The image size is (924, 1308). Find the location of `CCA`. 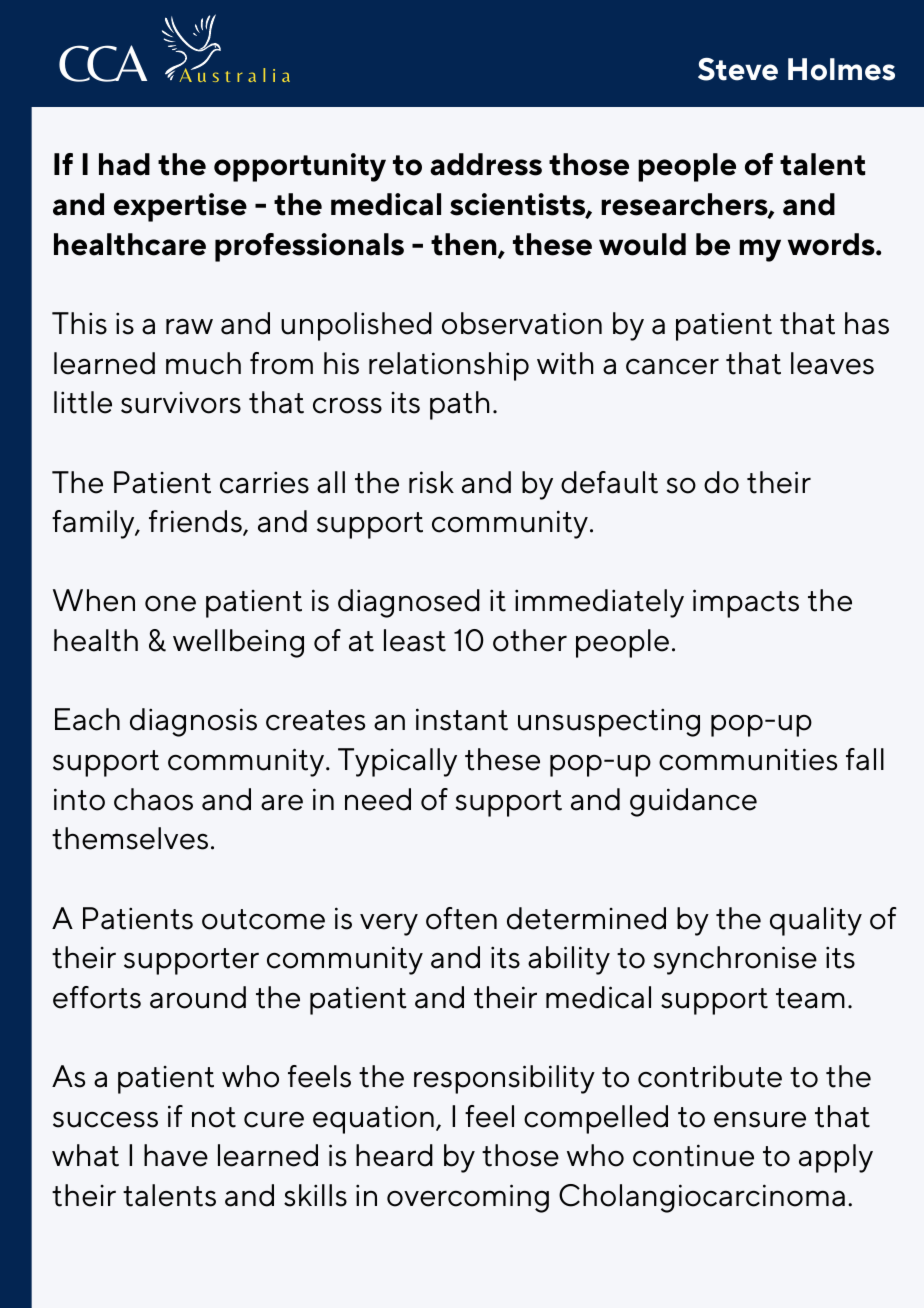

CCA is located at coordinates (103, 63).
